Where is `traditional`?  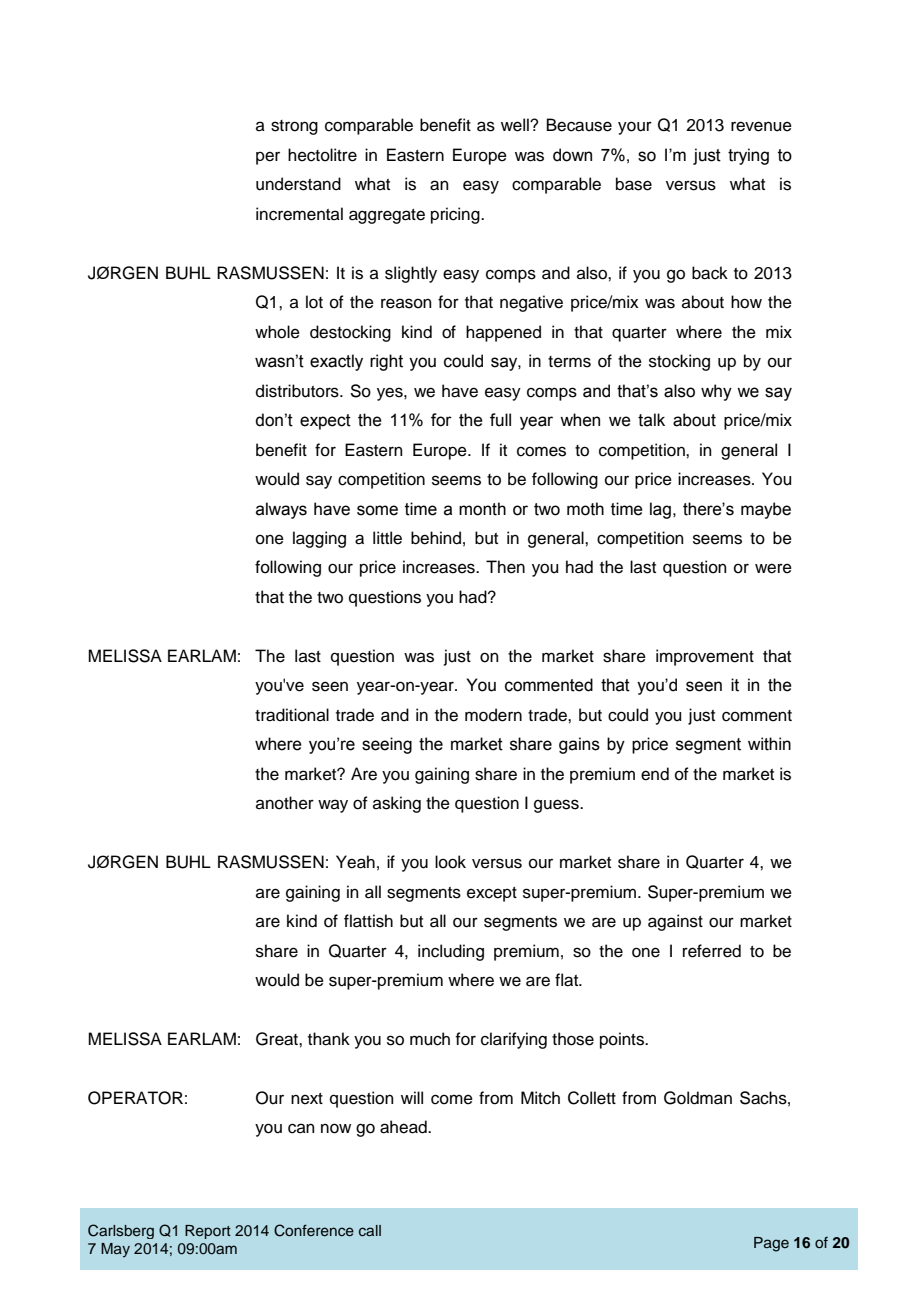
traditional is located at coordinates (292, 715).
